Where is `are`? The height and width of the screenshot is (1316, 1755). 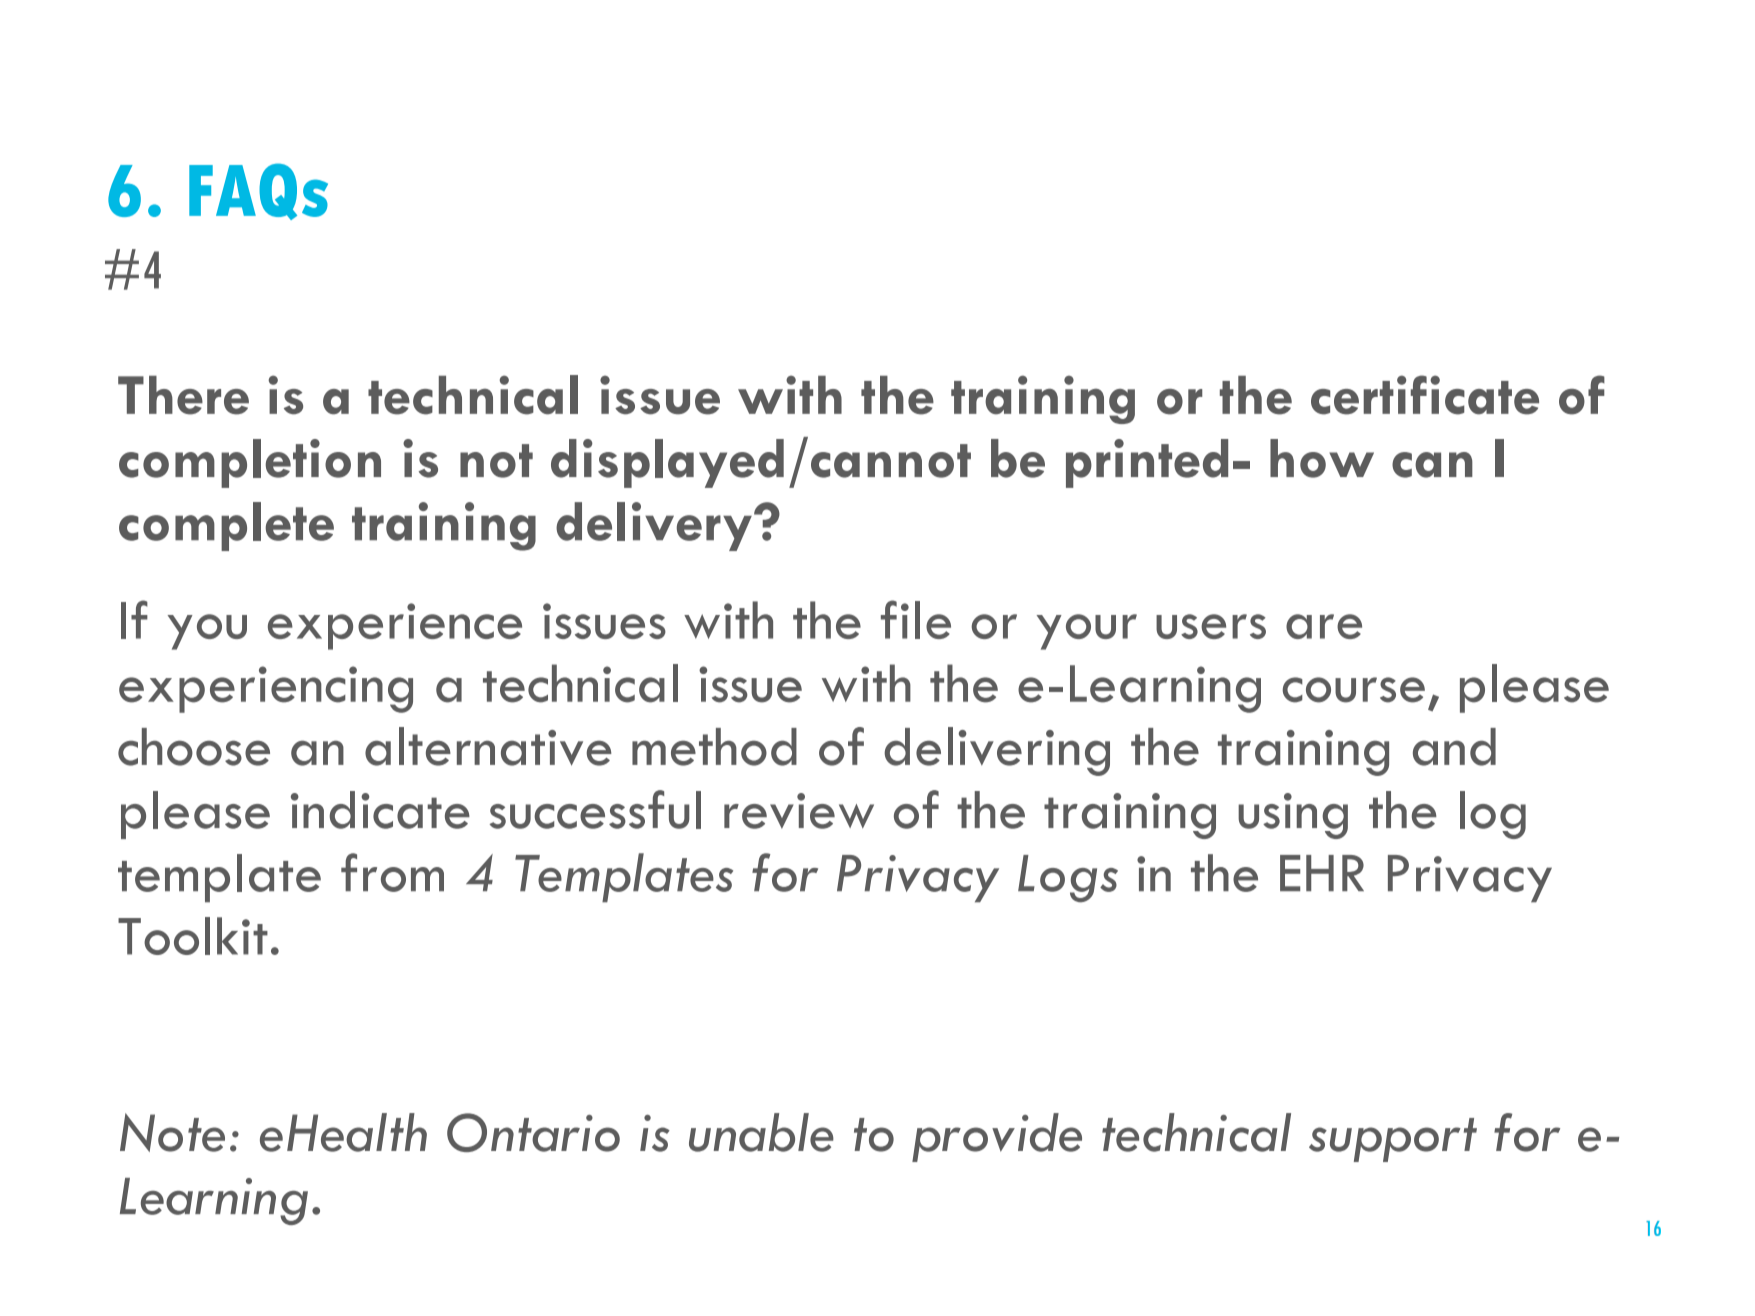
are is located at coordinates (1324, 626).
